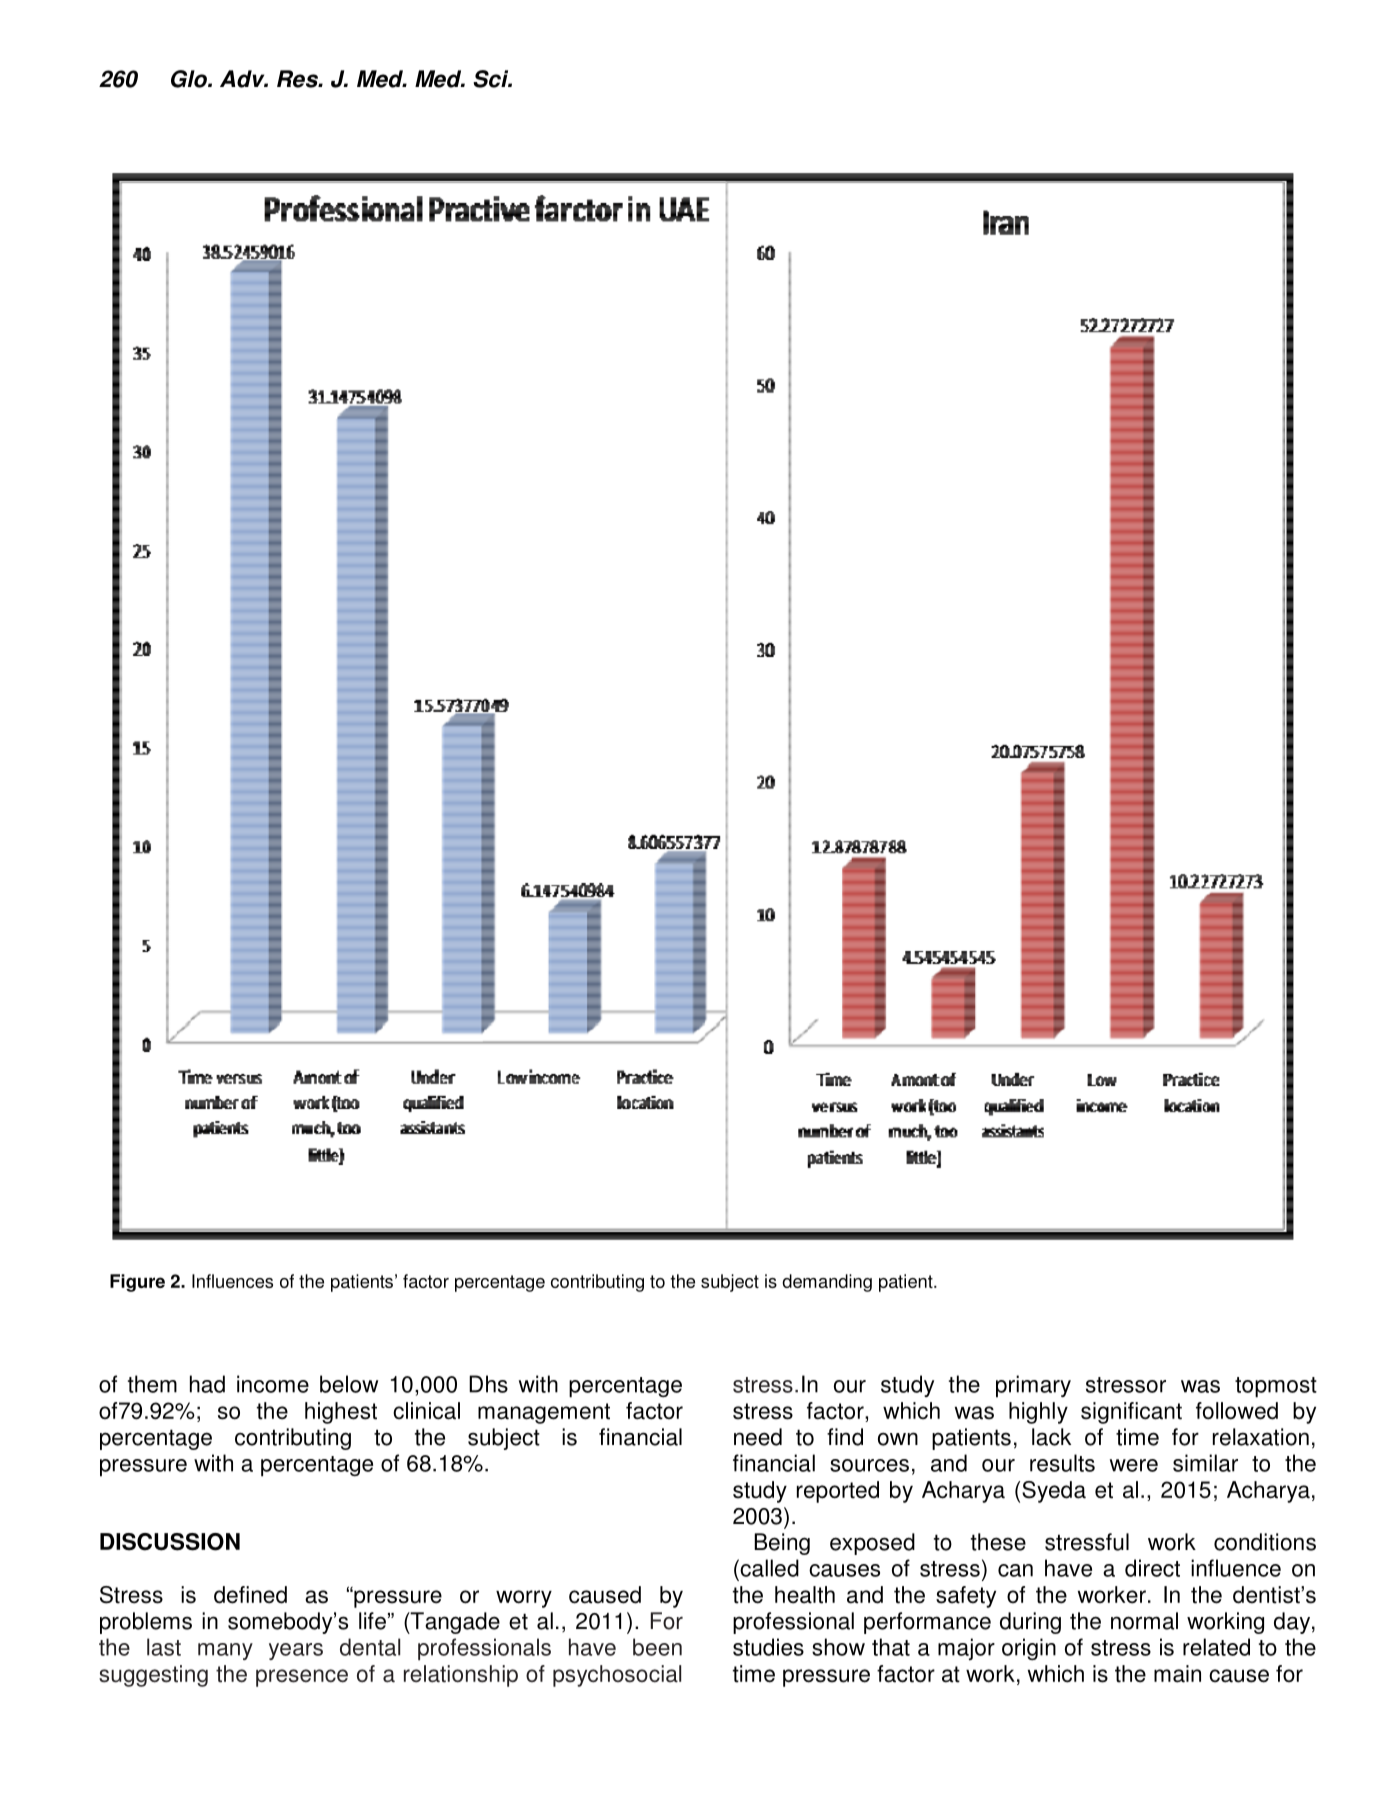  What do you see at coordinates (827, 1283) in the document?
I see `demanding` at bounding box center [827, 1283].
